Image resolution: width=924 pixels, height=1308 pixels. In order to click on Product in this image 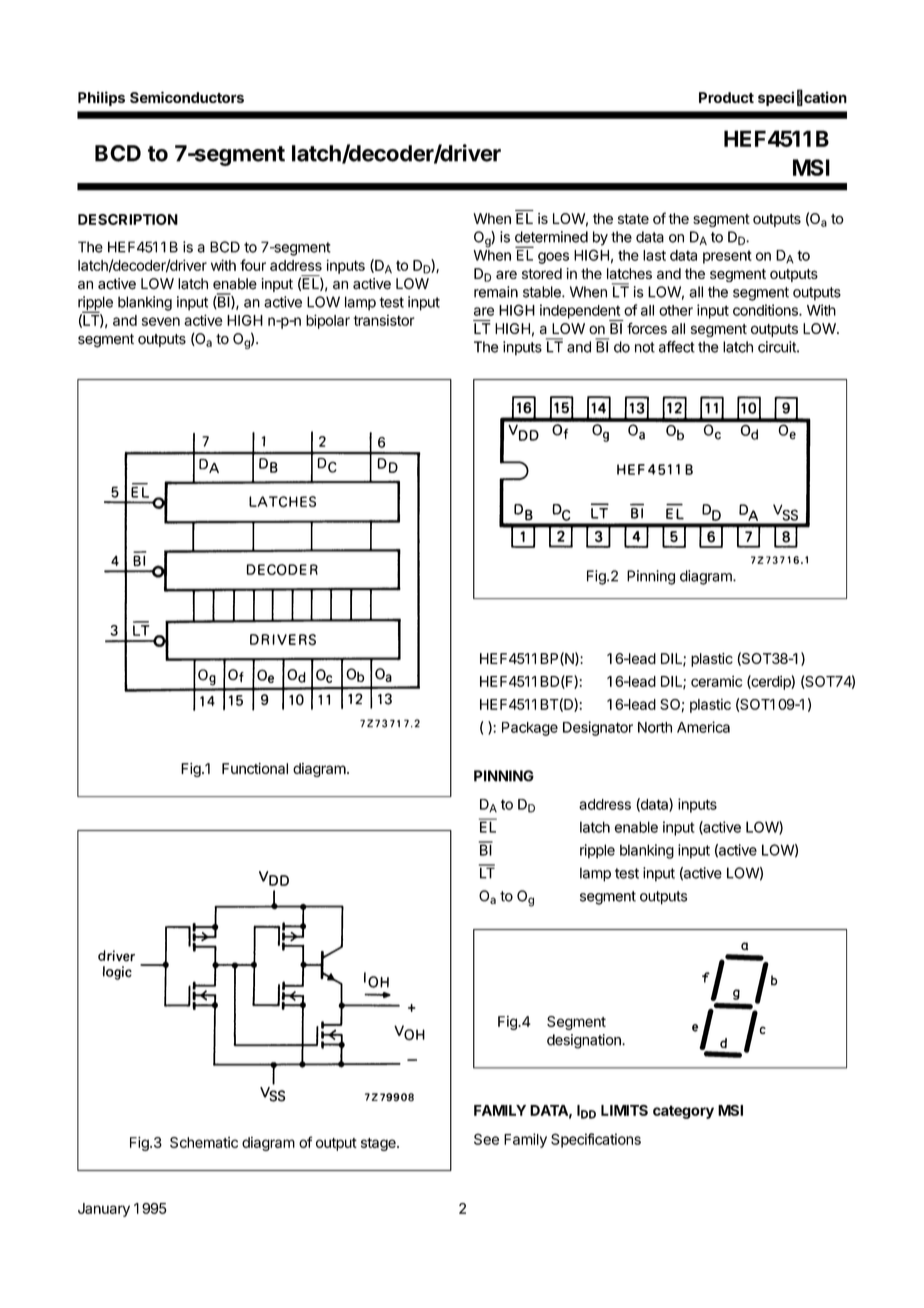, I will do `click(726, 97)`.
